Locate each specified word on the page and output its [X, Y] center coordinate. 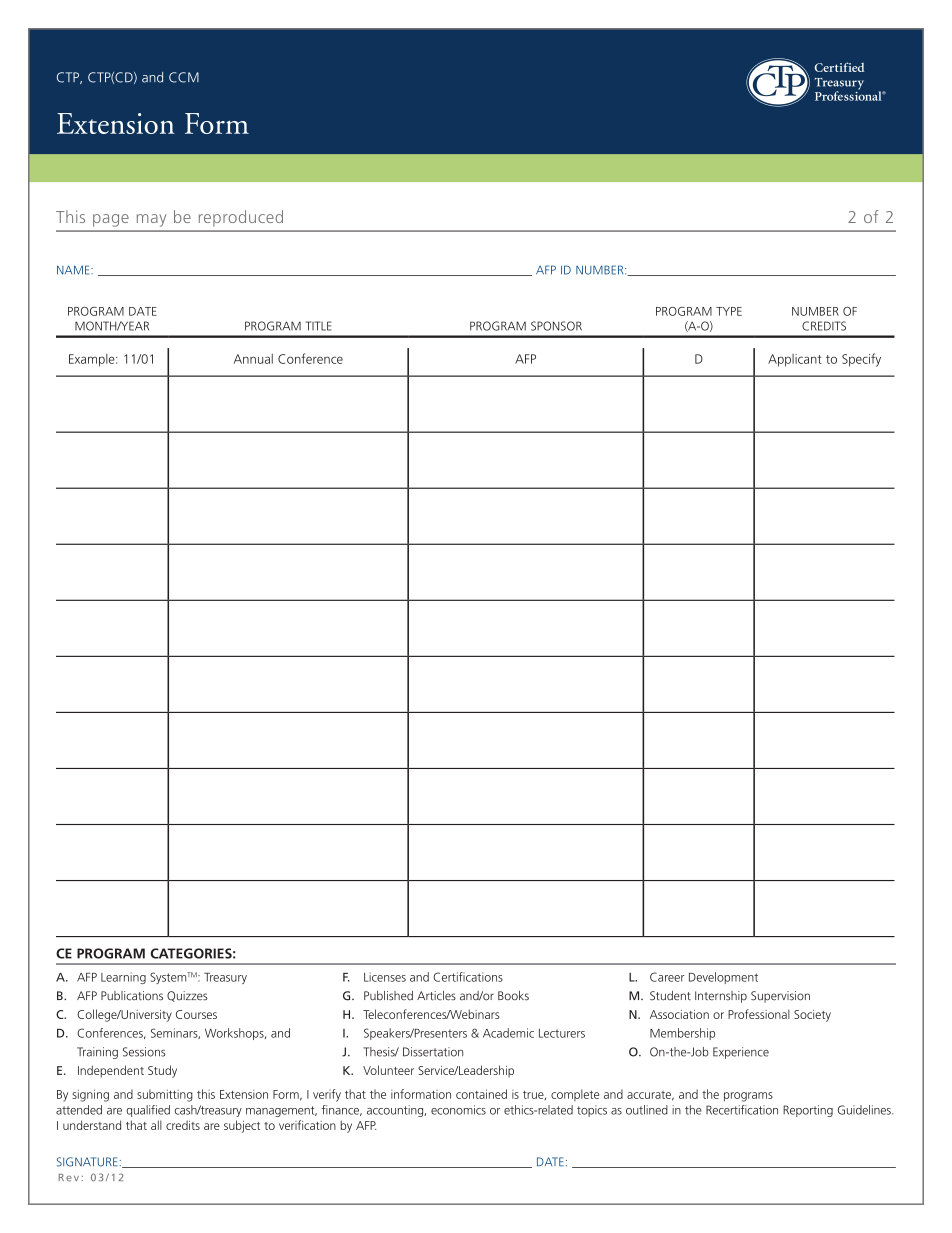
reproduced [241, 218]
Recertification [742, 1110]
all [156, 1125]
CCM [184, 77]
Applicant [795, 360]
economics [458, 1110]
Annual [253, 359]
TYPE [729, 311]
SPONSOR [556, 326]
